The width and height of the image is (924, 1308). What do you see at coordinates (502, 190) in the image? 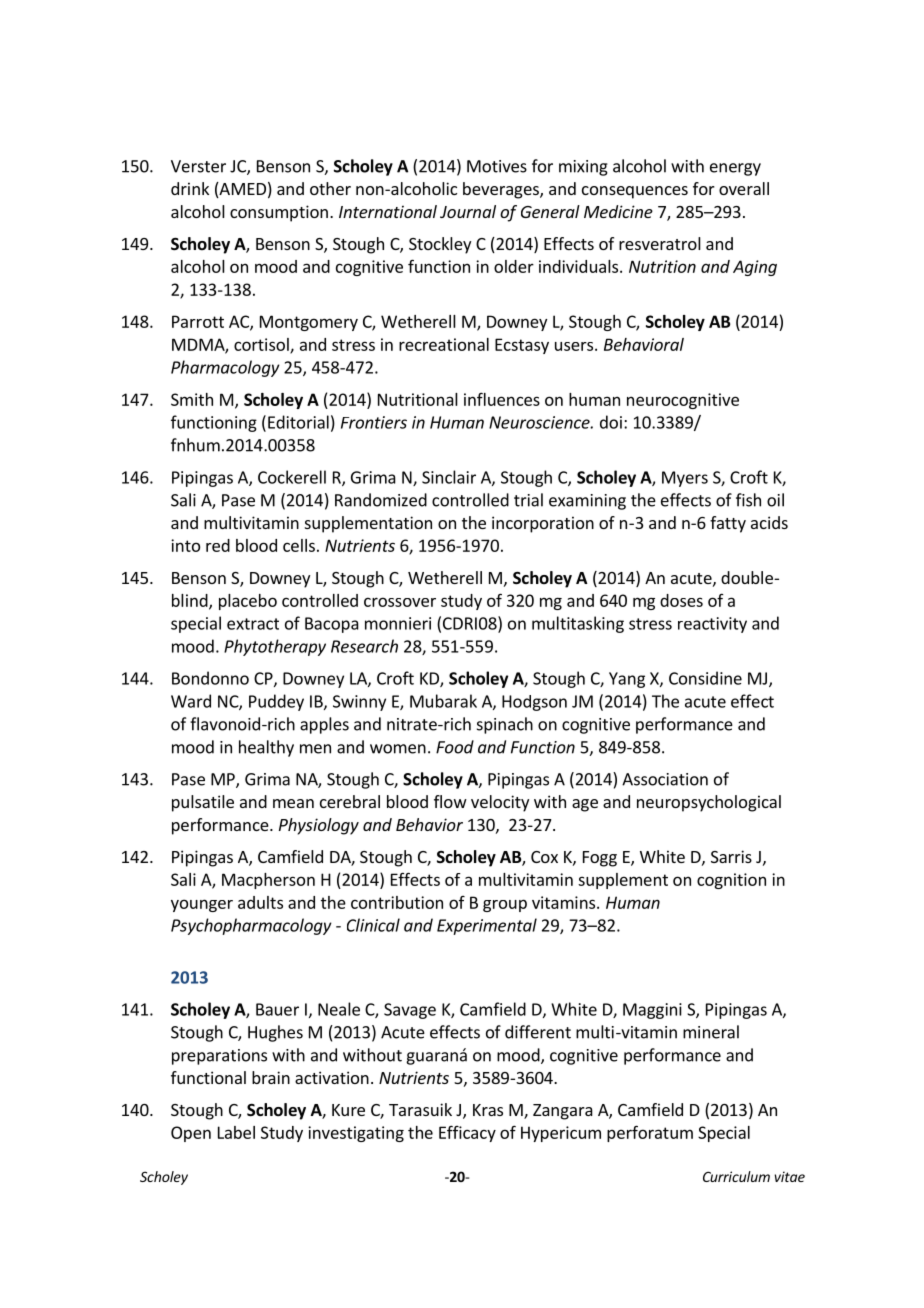
I see `beverages` at bounding box center [502, 190].
